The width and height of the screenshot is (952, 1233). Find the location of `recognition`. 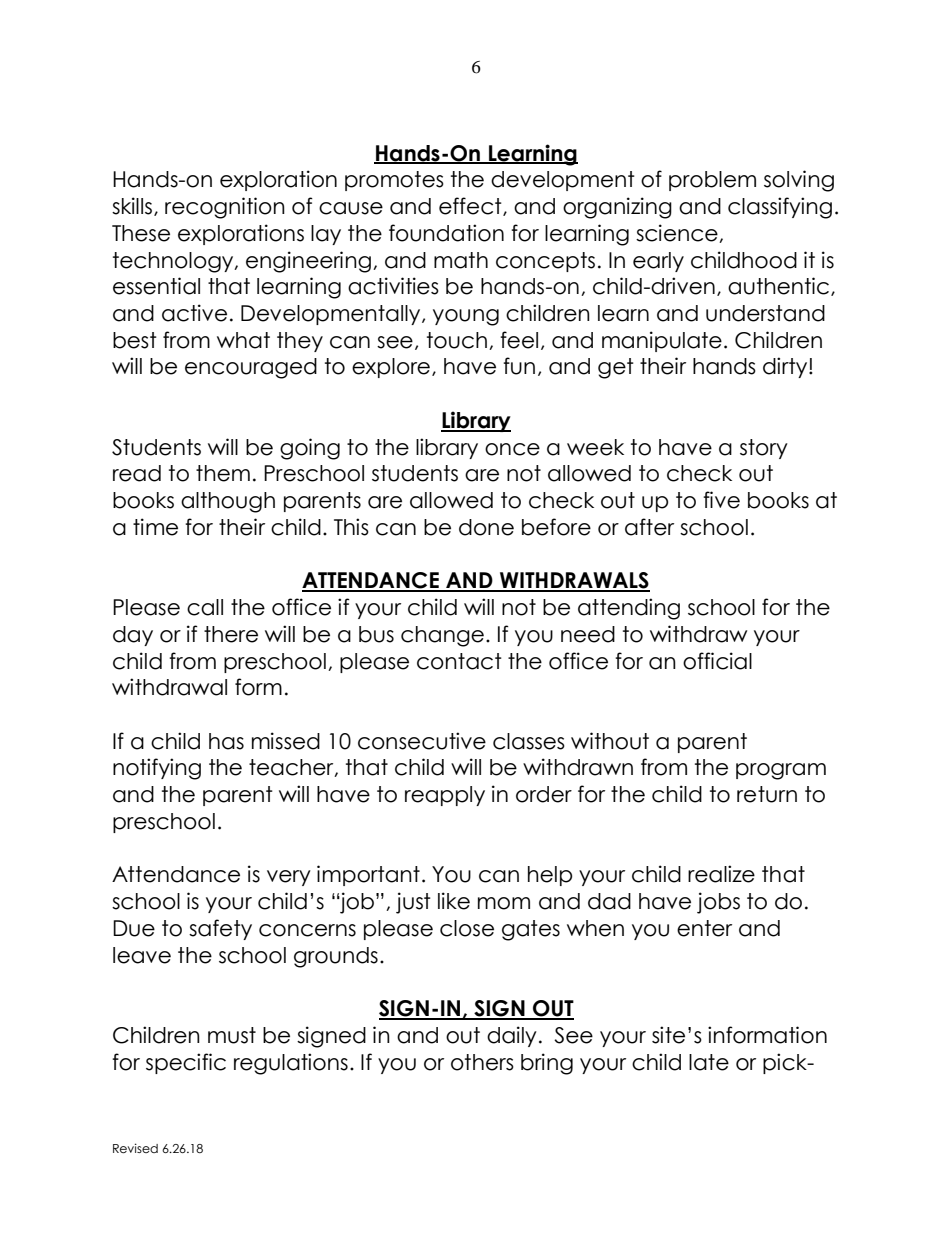

recognition is located at coordinates (225, 208).
